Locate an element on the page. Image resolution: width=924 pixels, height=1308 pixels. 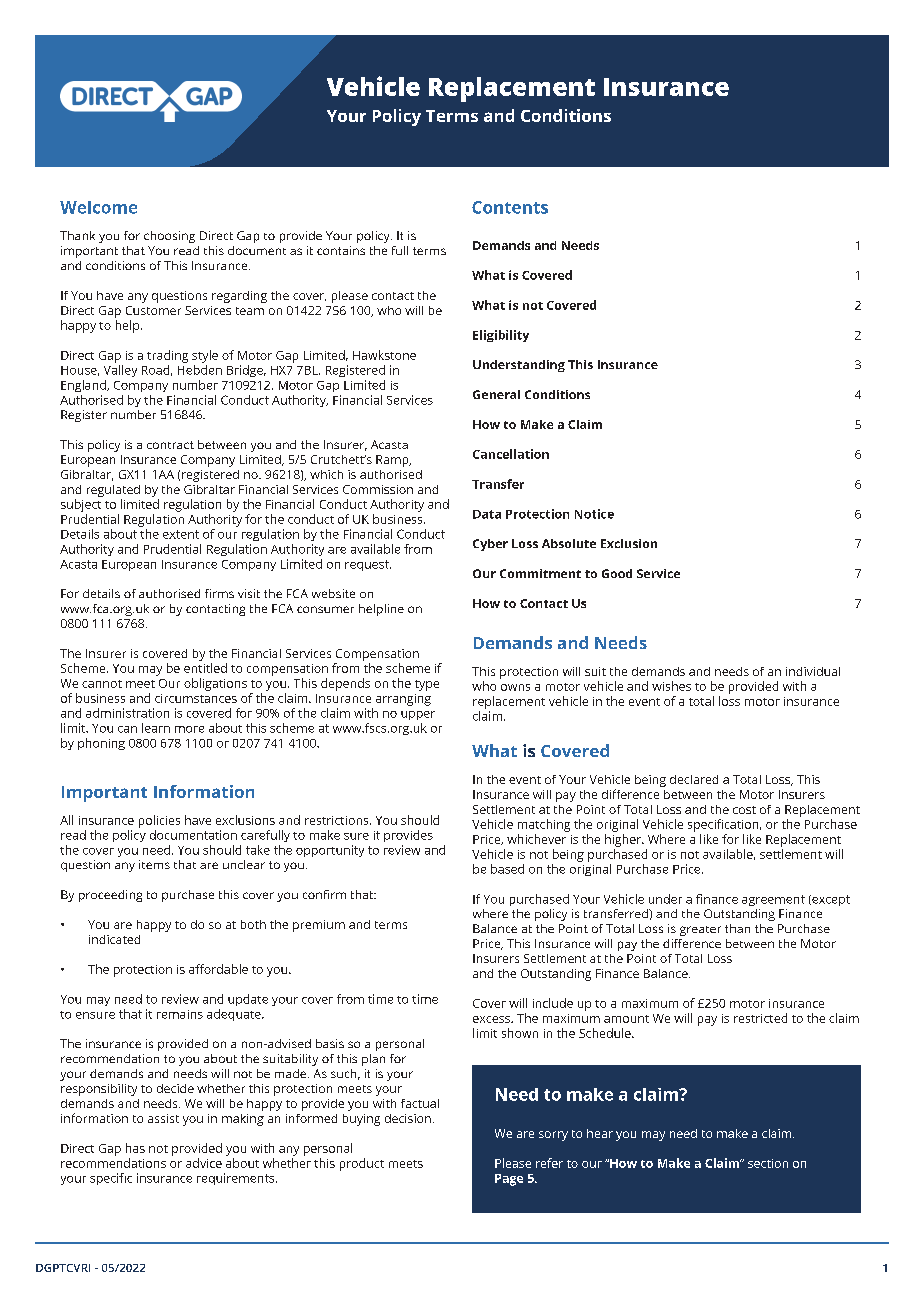
based is located at coordinates (507, 869).
